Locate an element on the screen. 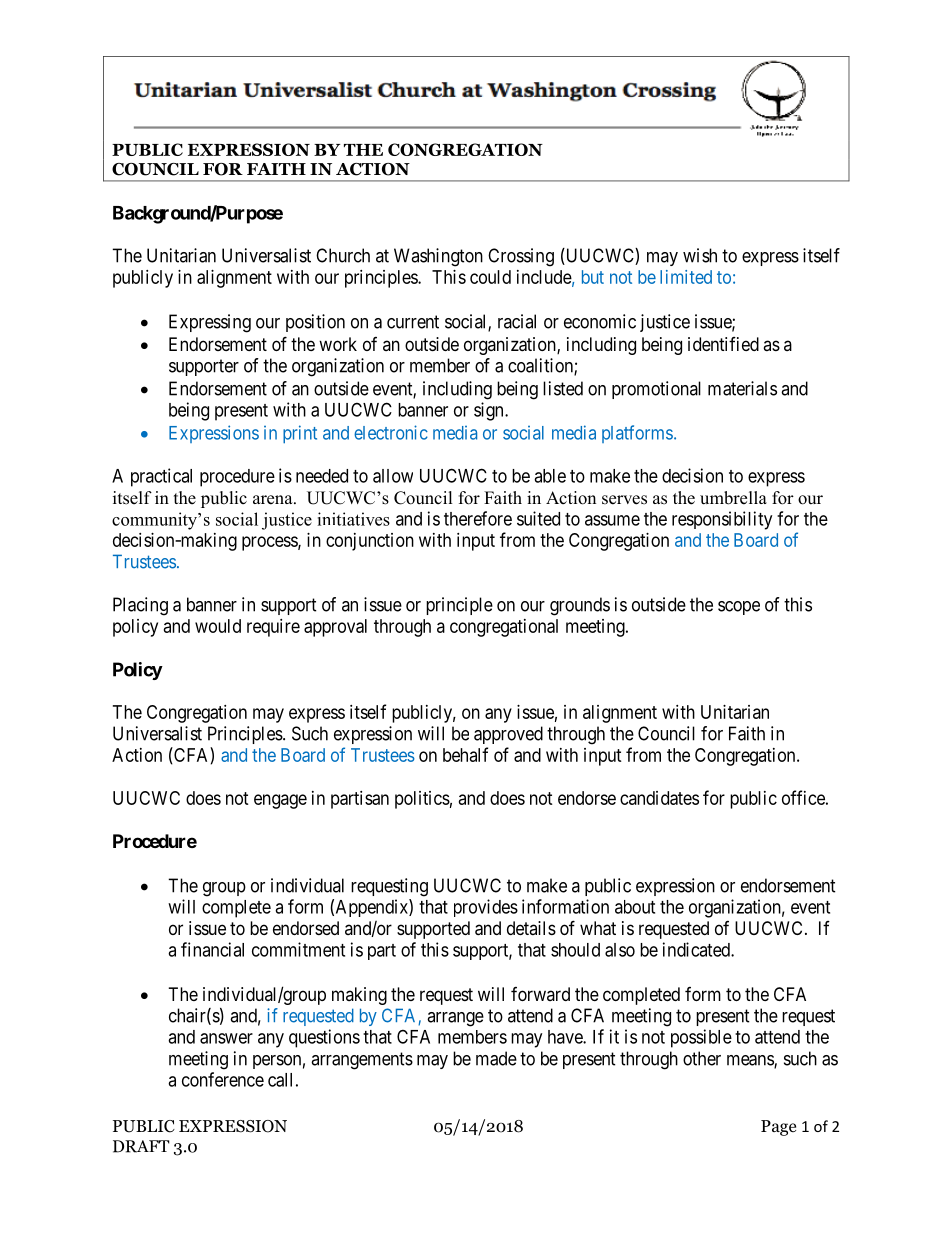  engage is located at coordinates (280, 801).
